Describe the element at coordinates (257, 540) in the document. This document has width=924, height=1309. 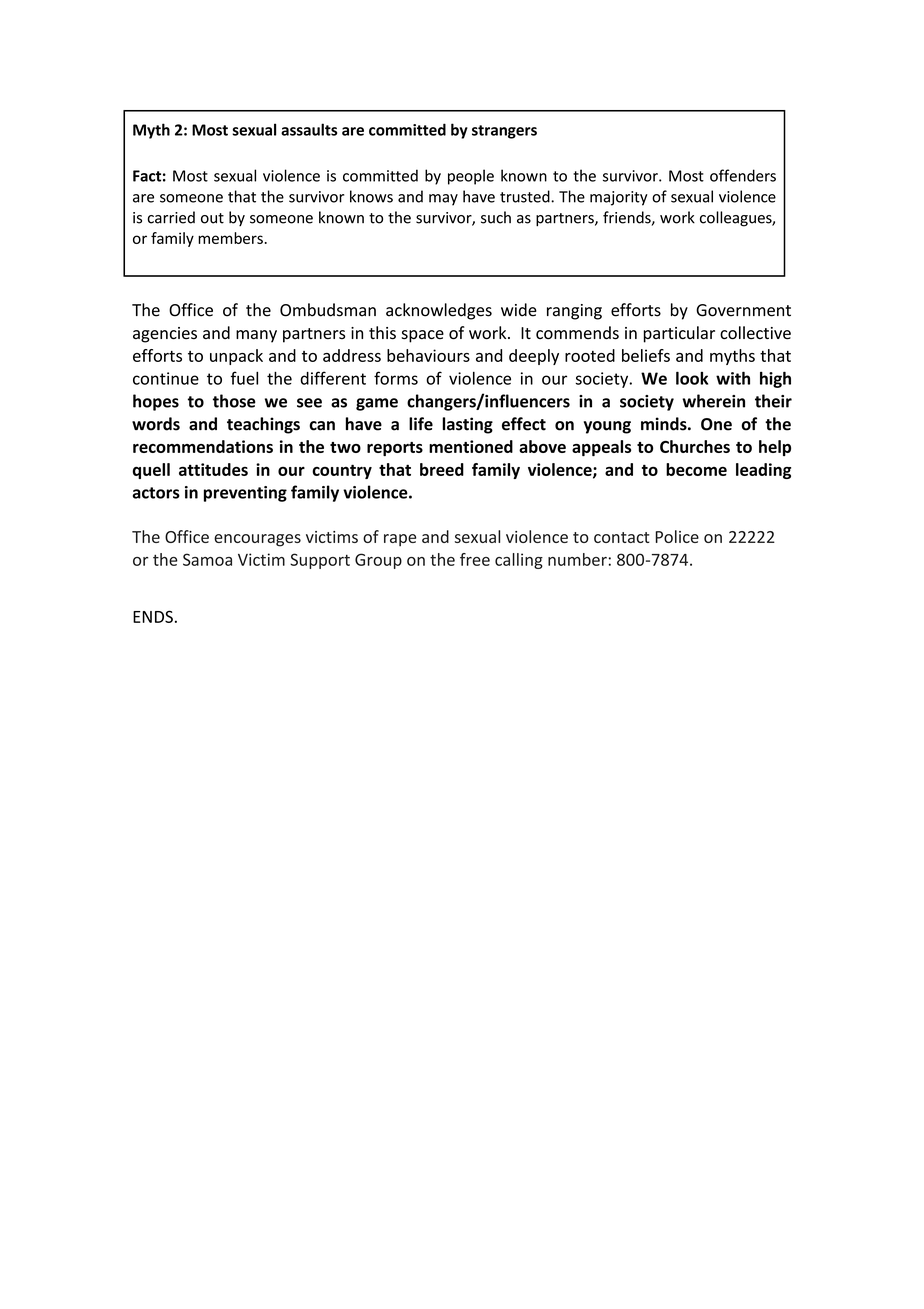
I see `encourages` at that location.
